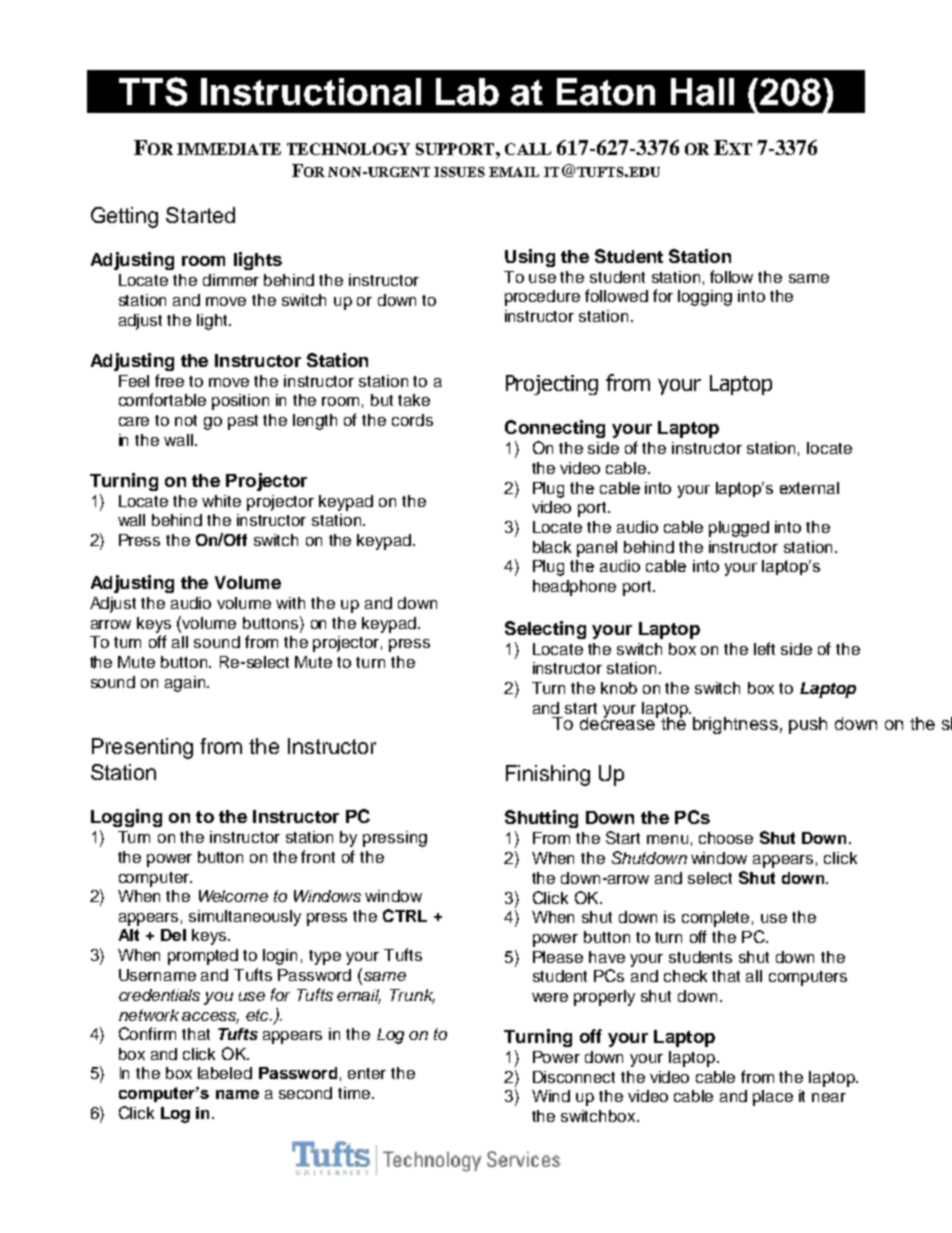  Describe the element at coordinates (290, 603) in the document. I see `with` at that location.
